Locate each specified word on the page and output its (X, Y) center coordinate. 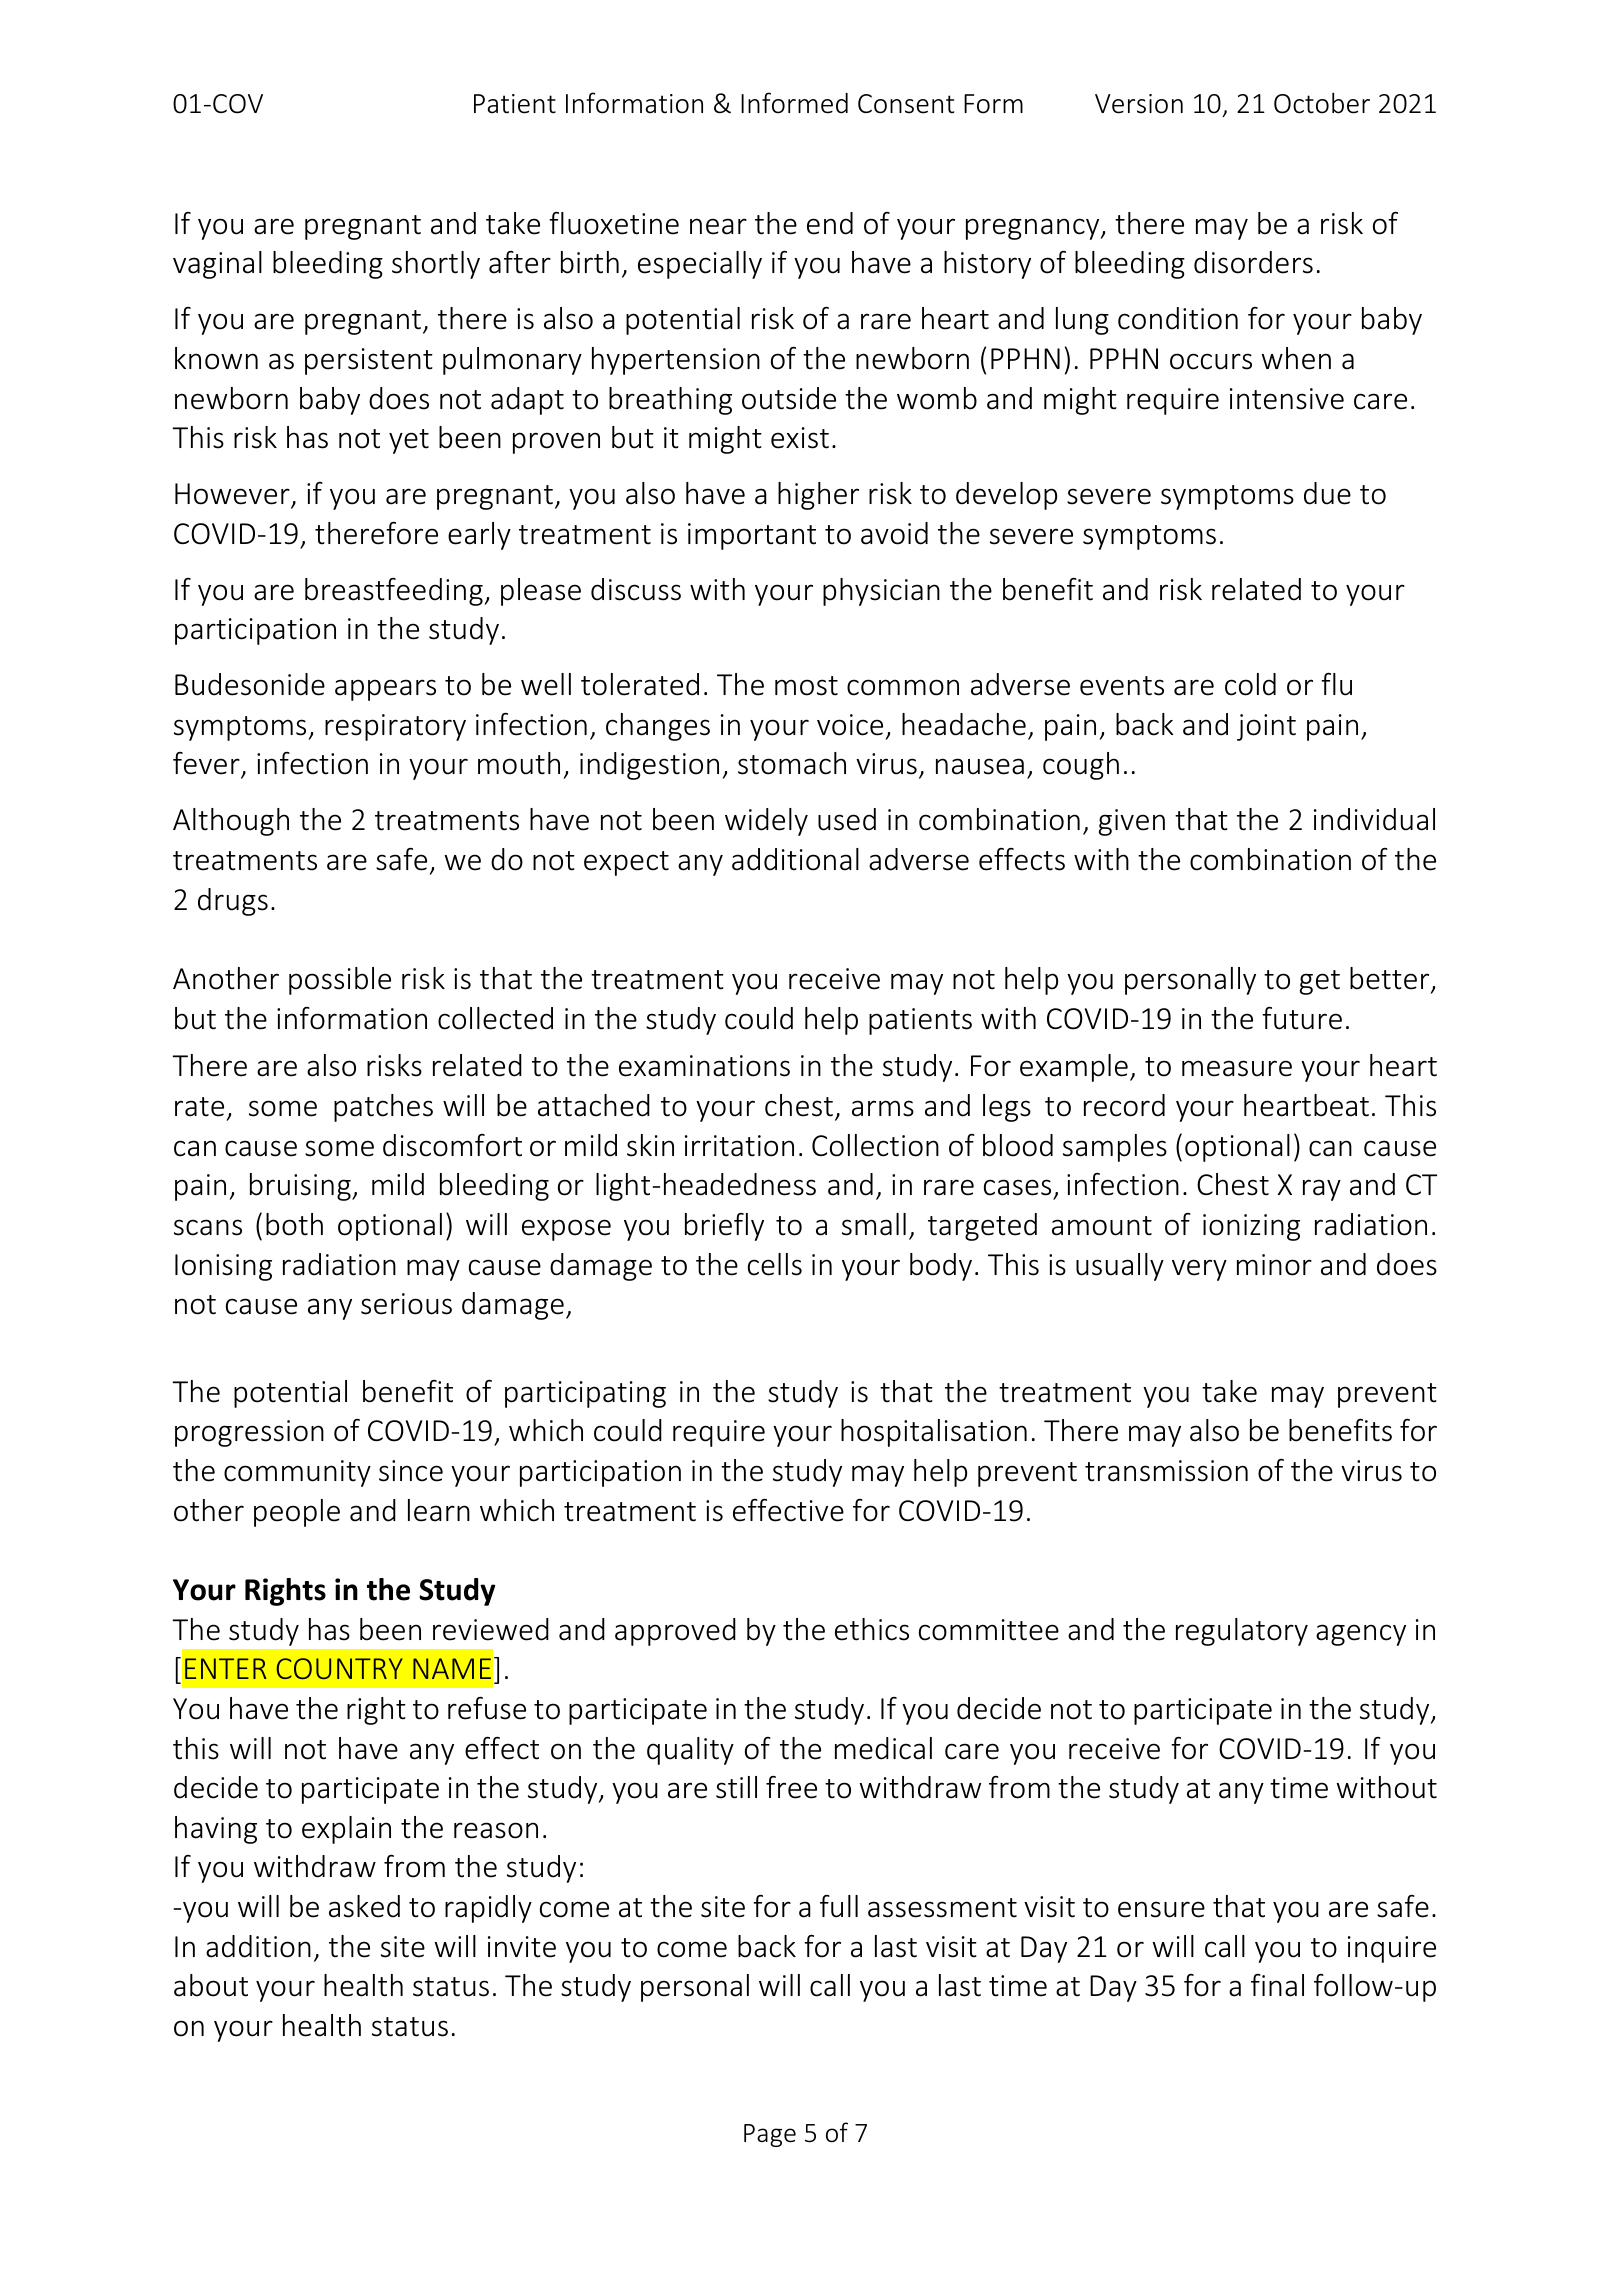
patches (383, 1108)
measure (1237, 1068)
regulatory (1242, 1632)
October (1322, 103)
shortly (436, 265)
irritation (739, 1146)
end (830, 223)
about (211, 1985)
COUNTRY (340, 1668)
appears (385, 690)
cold (1250, 684)
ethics (872, 1629)
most (806, 686)
